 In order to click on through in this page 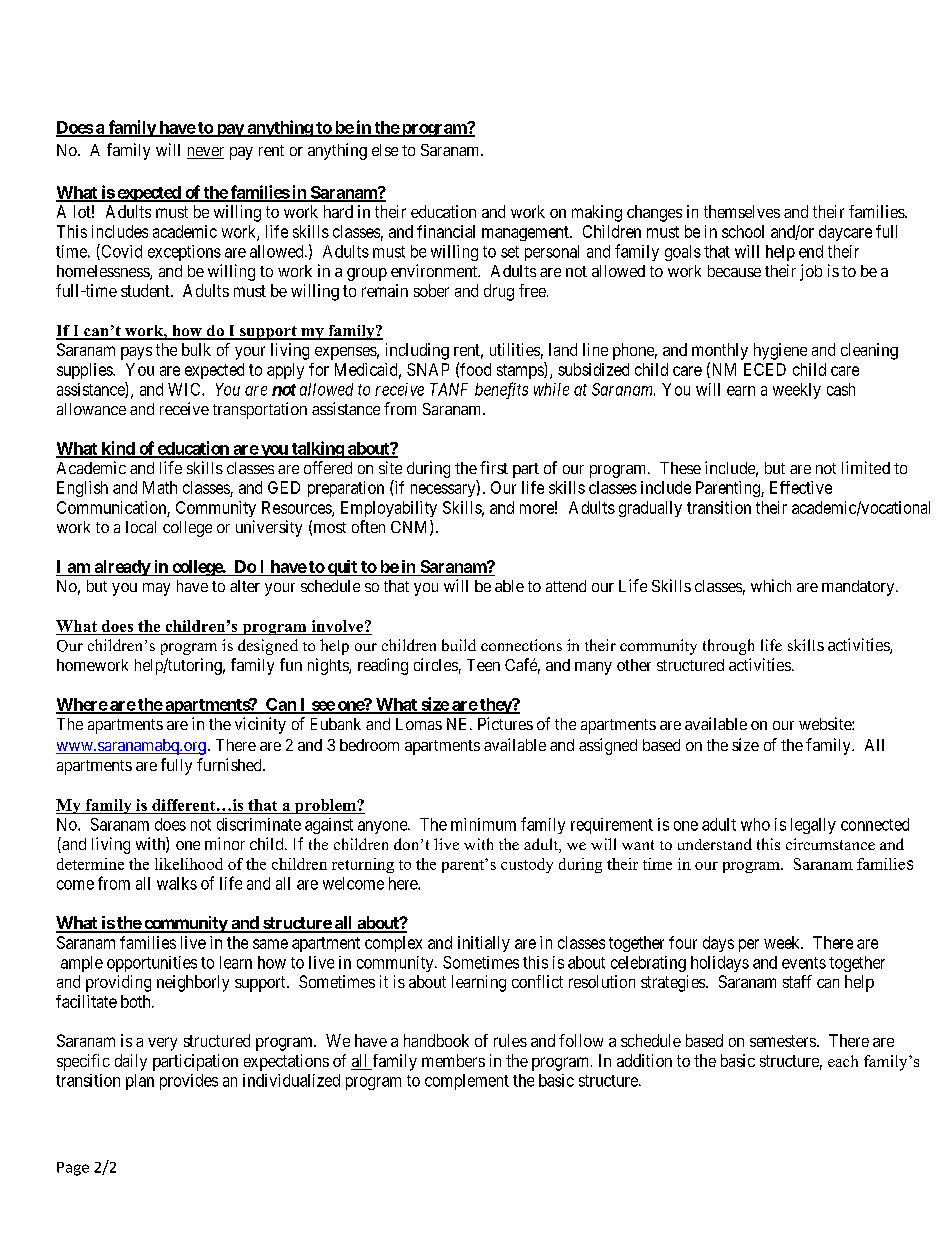, I will do `click(728, 647)`.
